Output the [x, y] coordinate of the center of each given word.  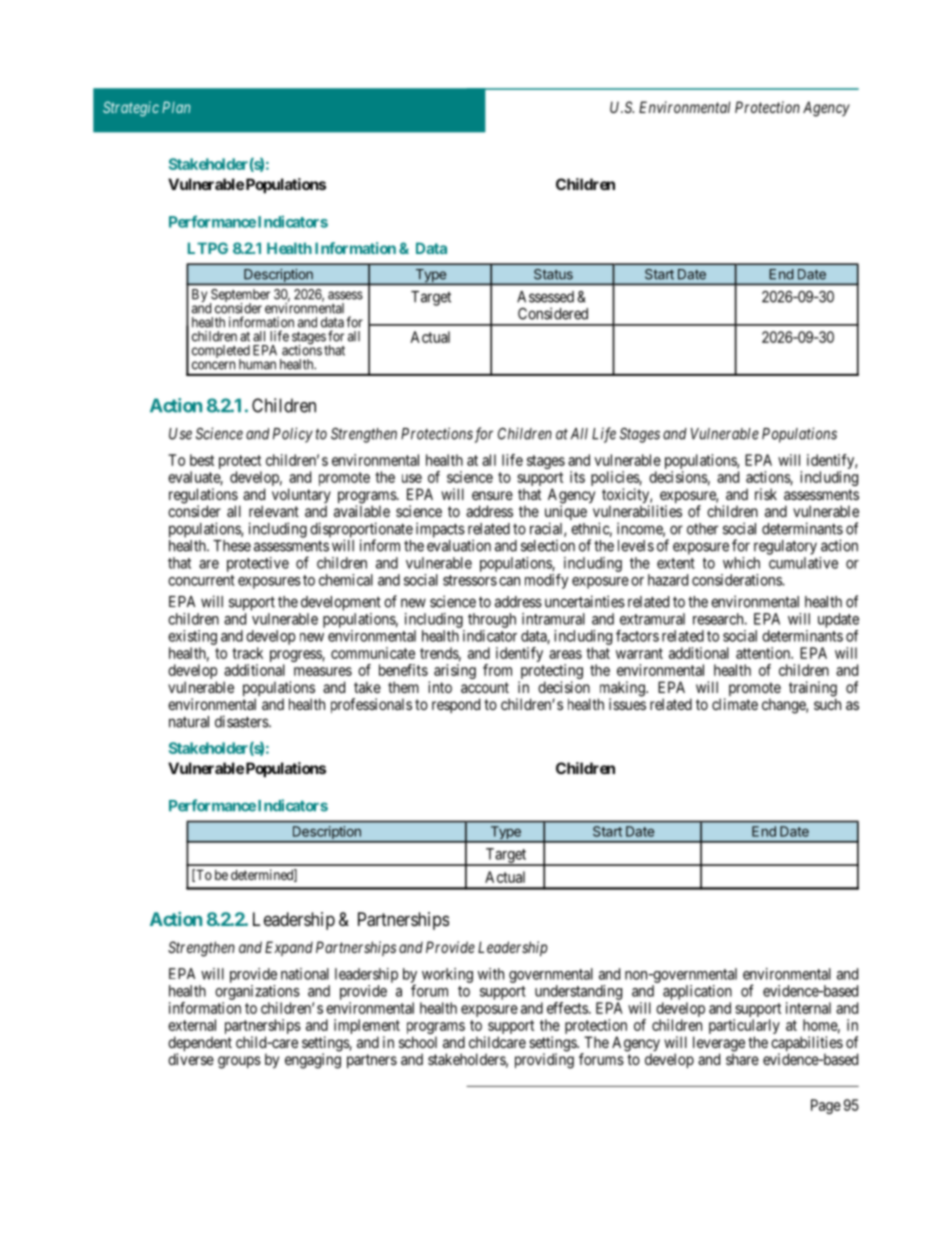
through [492, 620]
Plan [176, 107]
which [741, 563]
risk [766, 494]
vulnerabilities [637, 511]
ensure [492, 495]
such [827, 704]
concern [213, 365]
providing [544, 1061]
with [491, 974]
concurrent [201, 580]
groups [239, 1062]
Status [553, 274]
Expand [289, 948]
